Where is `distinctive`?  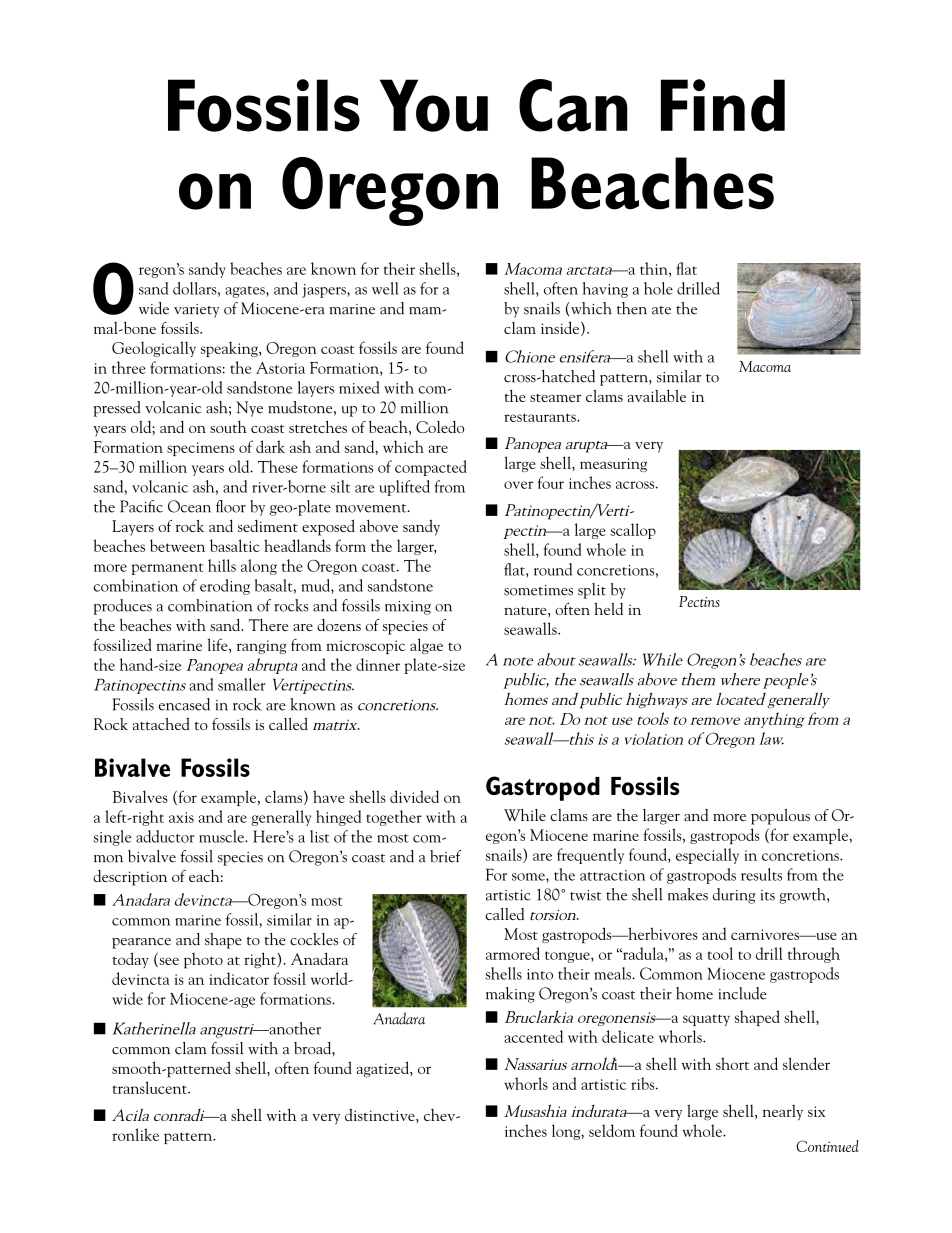 distinctive is located at coordinates (381, 1115).
